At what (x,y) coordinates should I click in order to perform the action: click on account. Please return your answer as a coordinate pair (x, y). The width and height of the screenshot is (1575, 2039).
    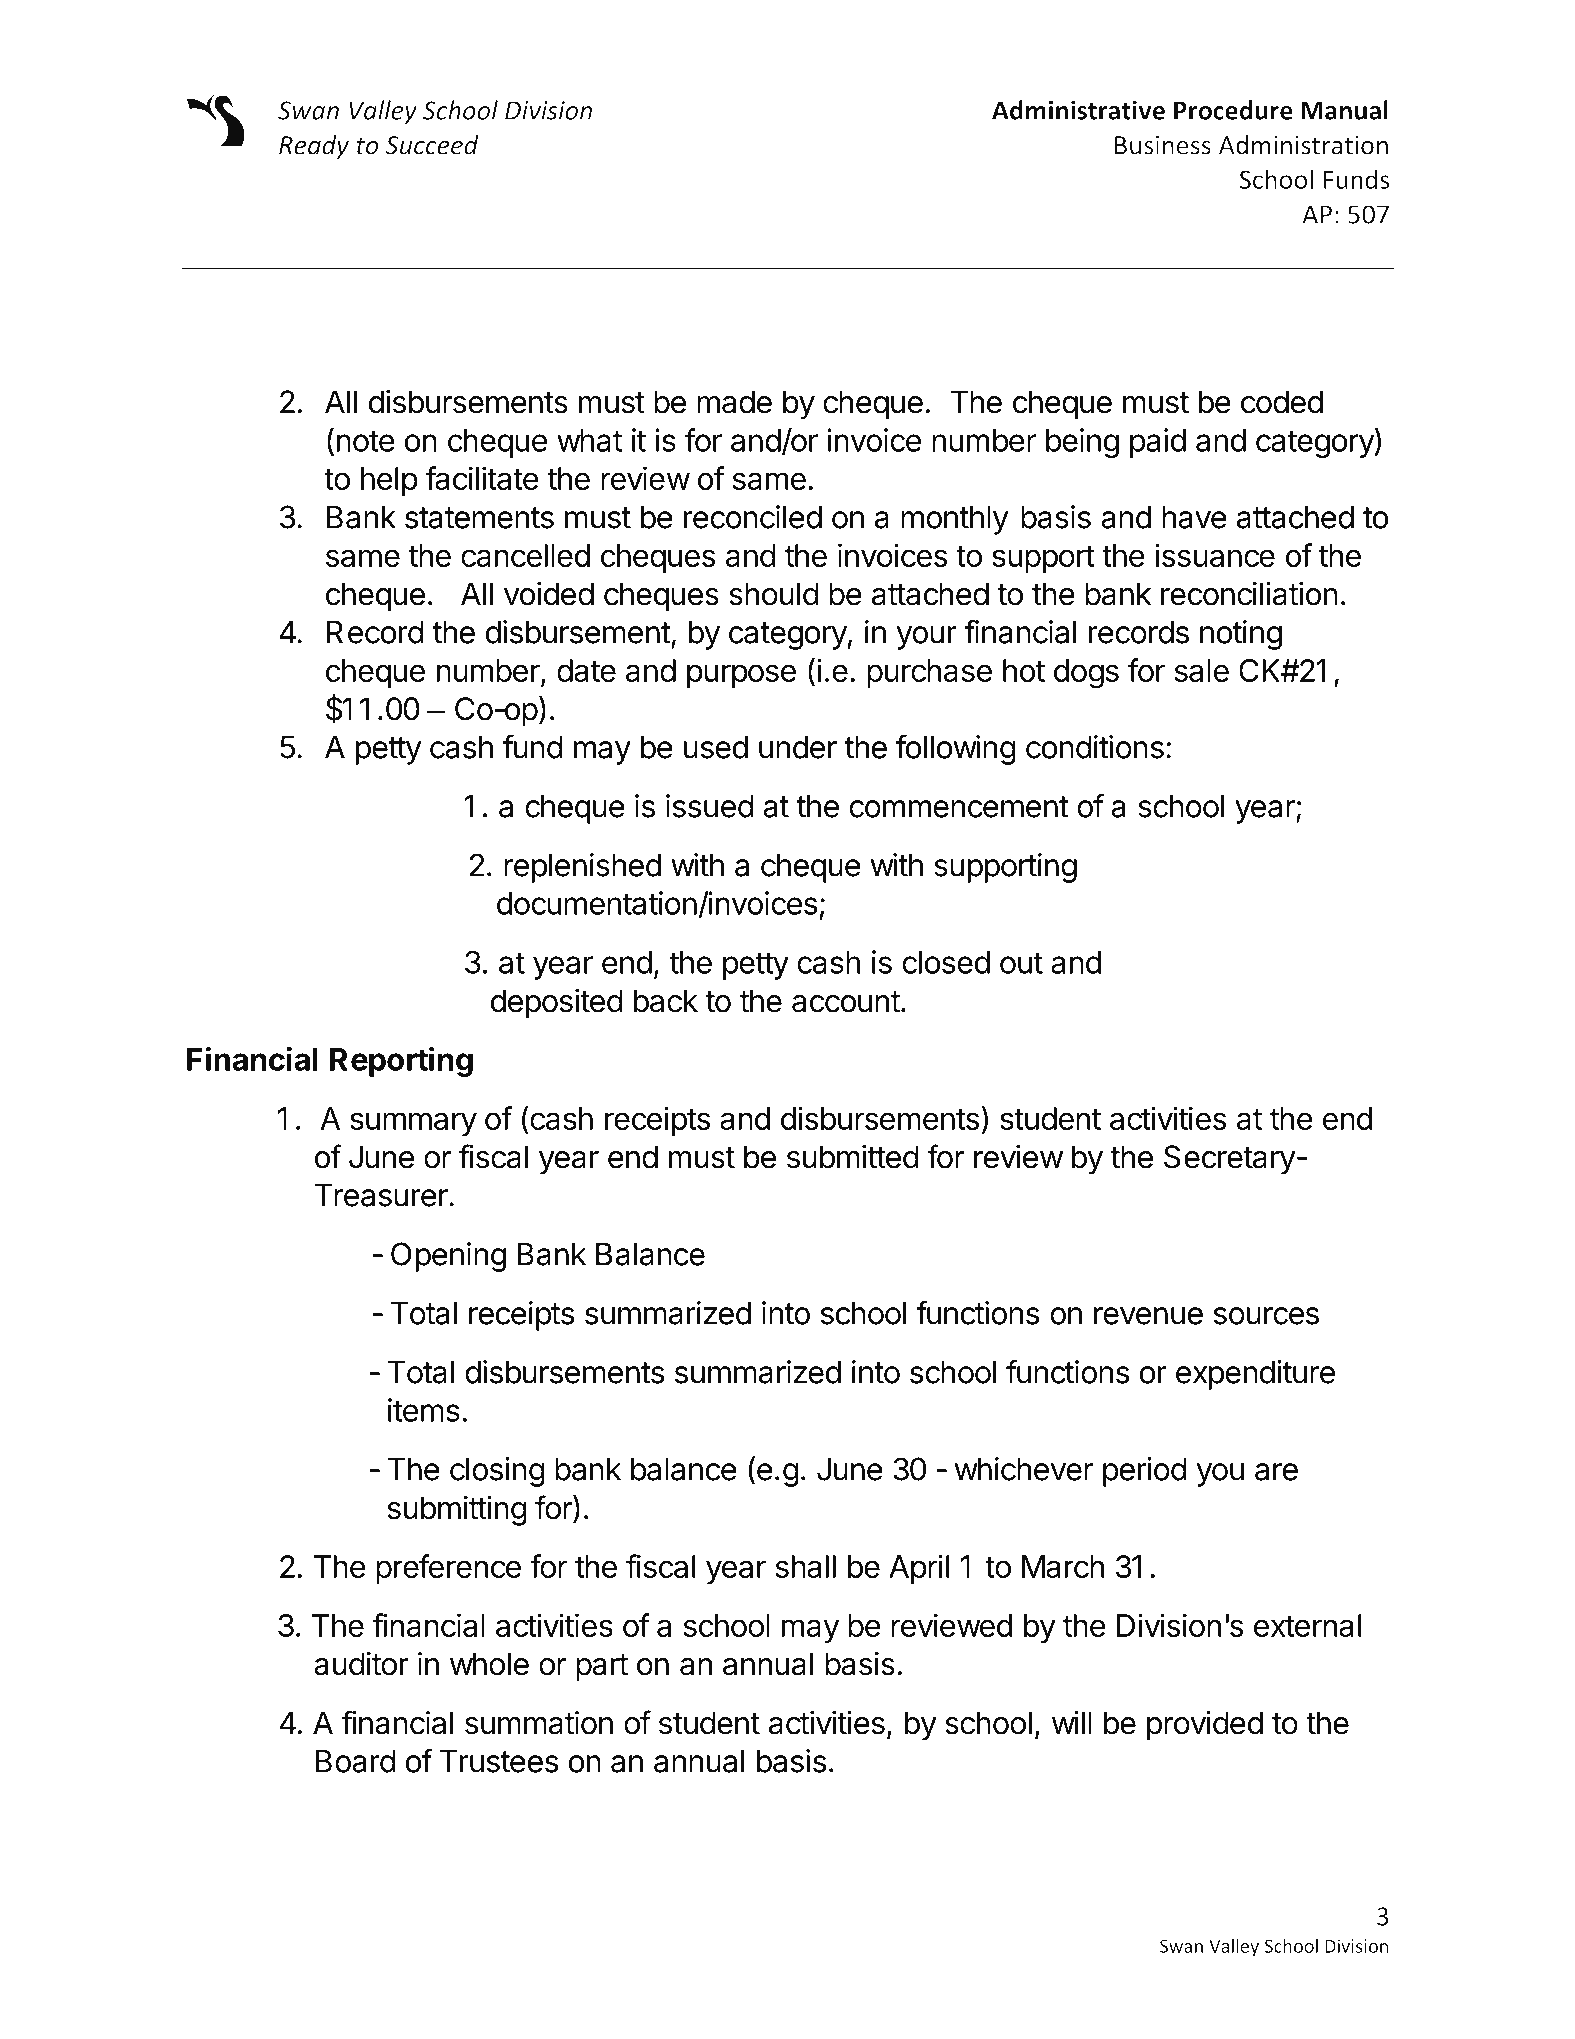
    Looking at the image, I should click on (846, 1002).
